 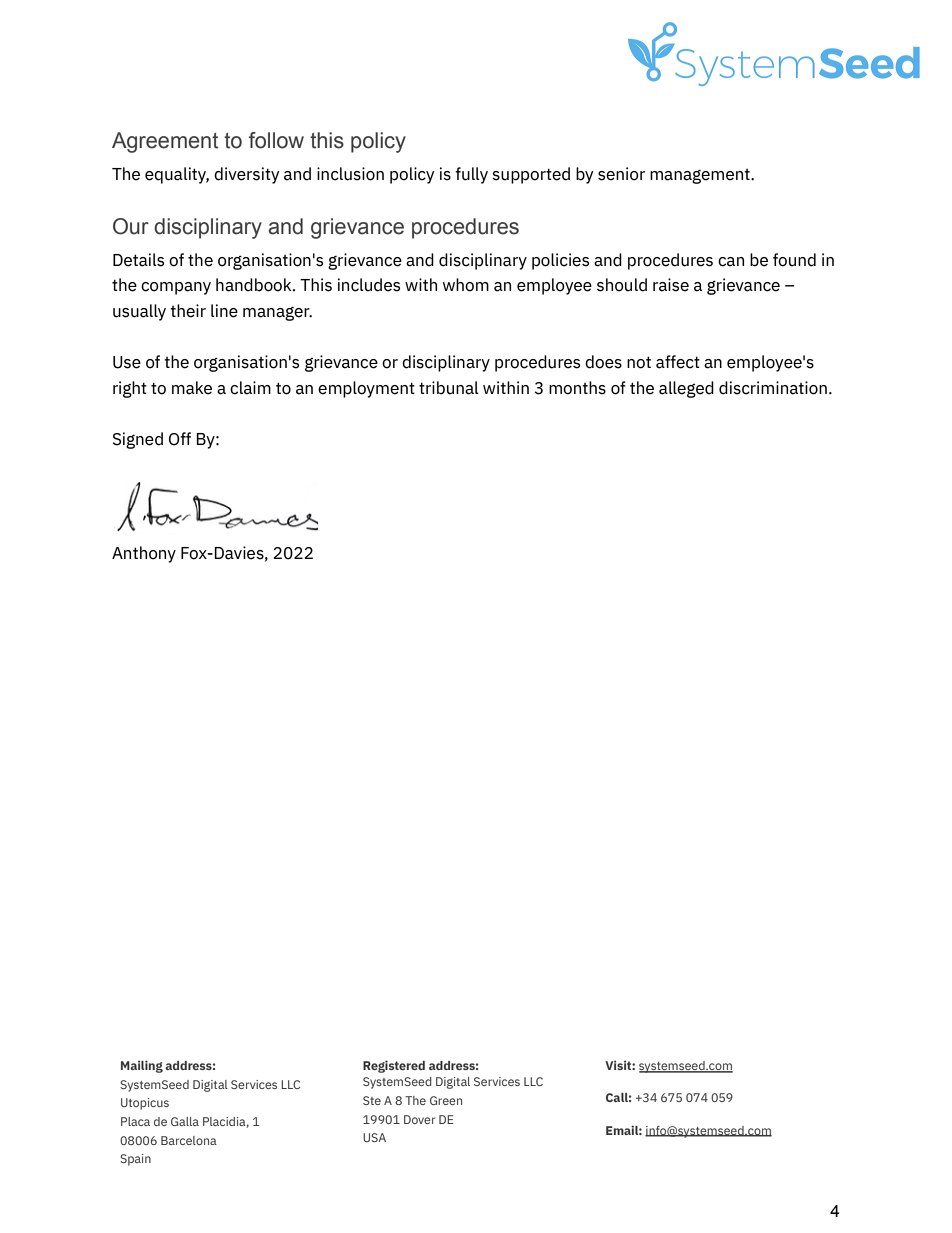 What do you see at coordinates (446, 1100) in the screenshot?
I see `Green` at bounding box center [446, 1100].
